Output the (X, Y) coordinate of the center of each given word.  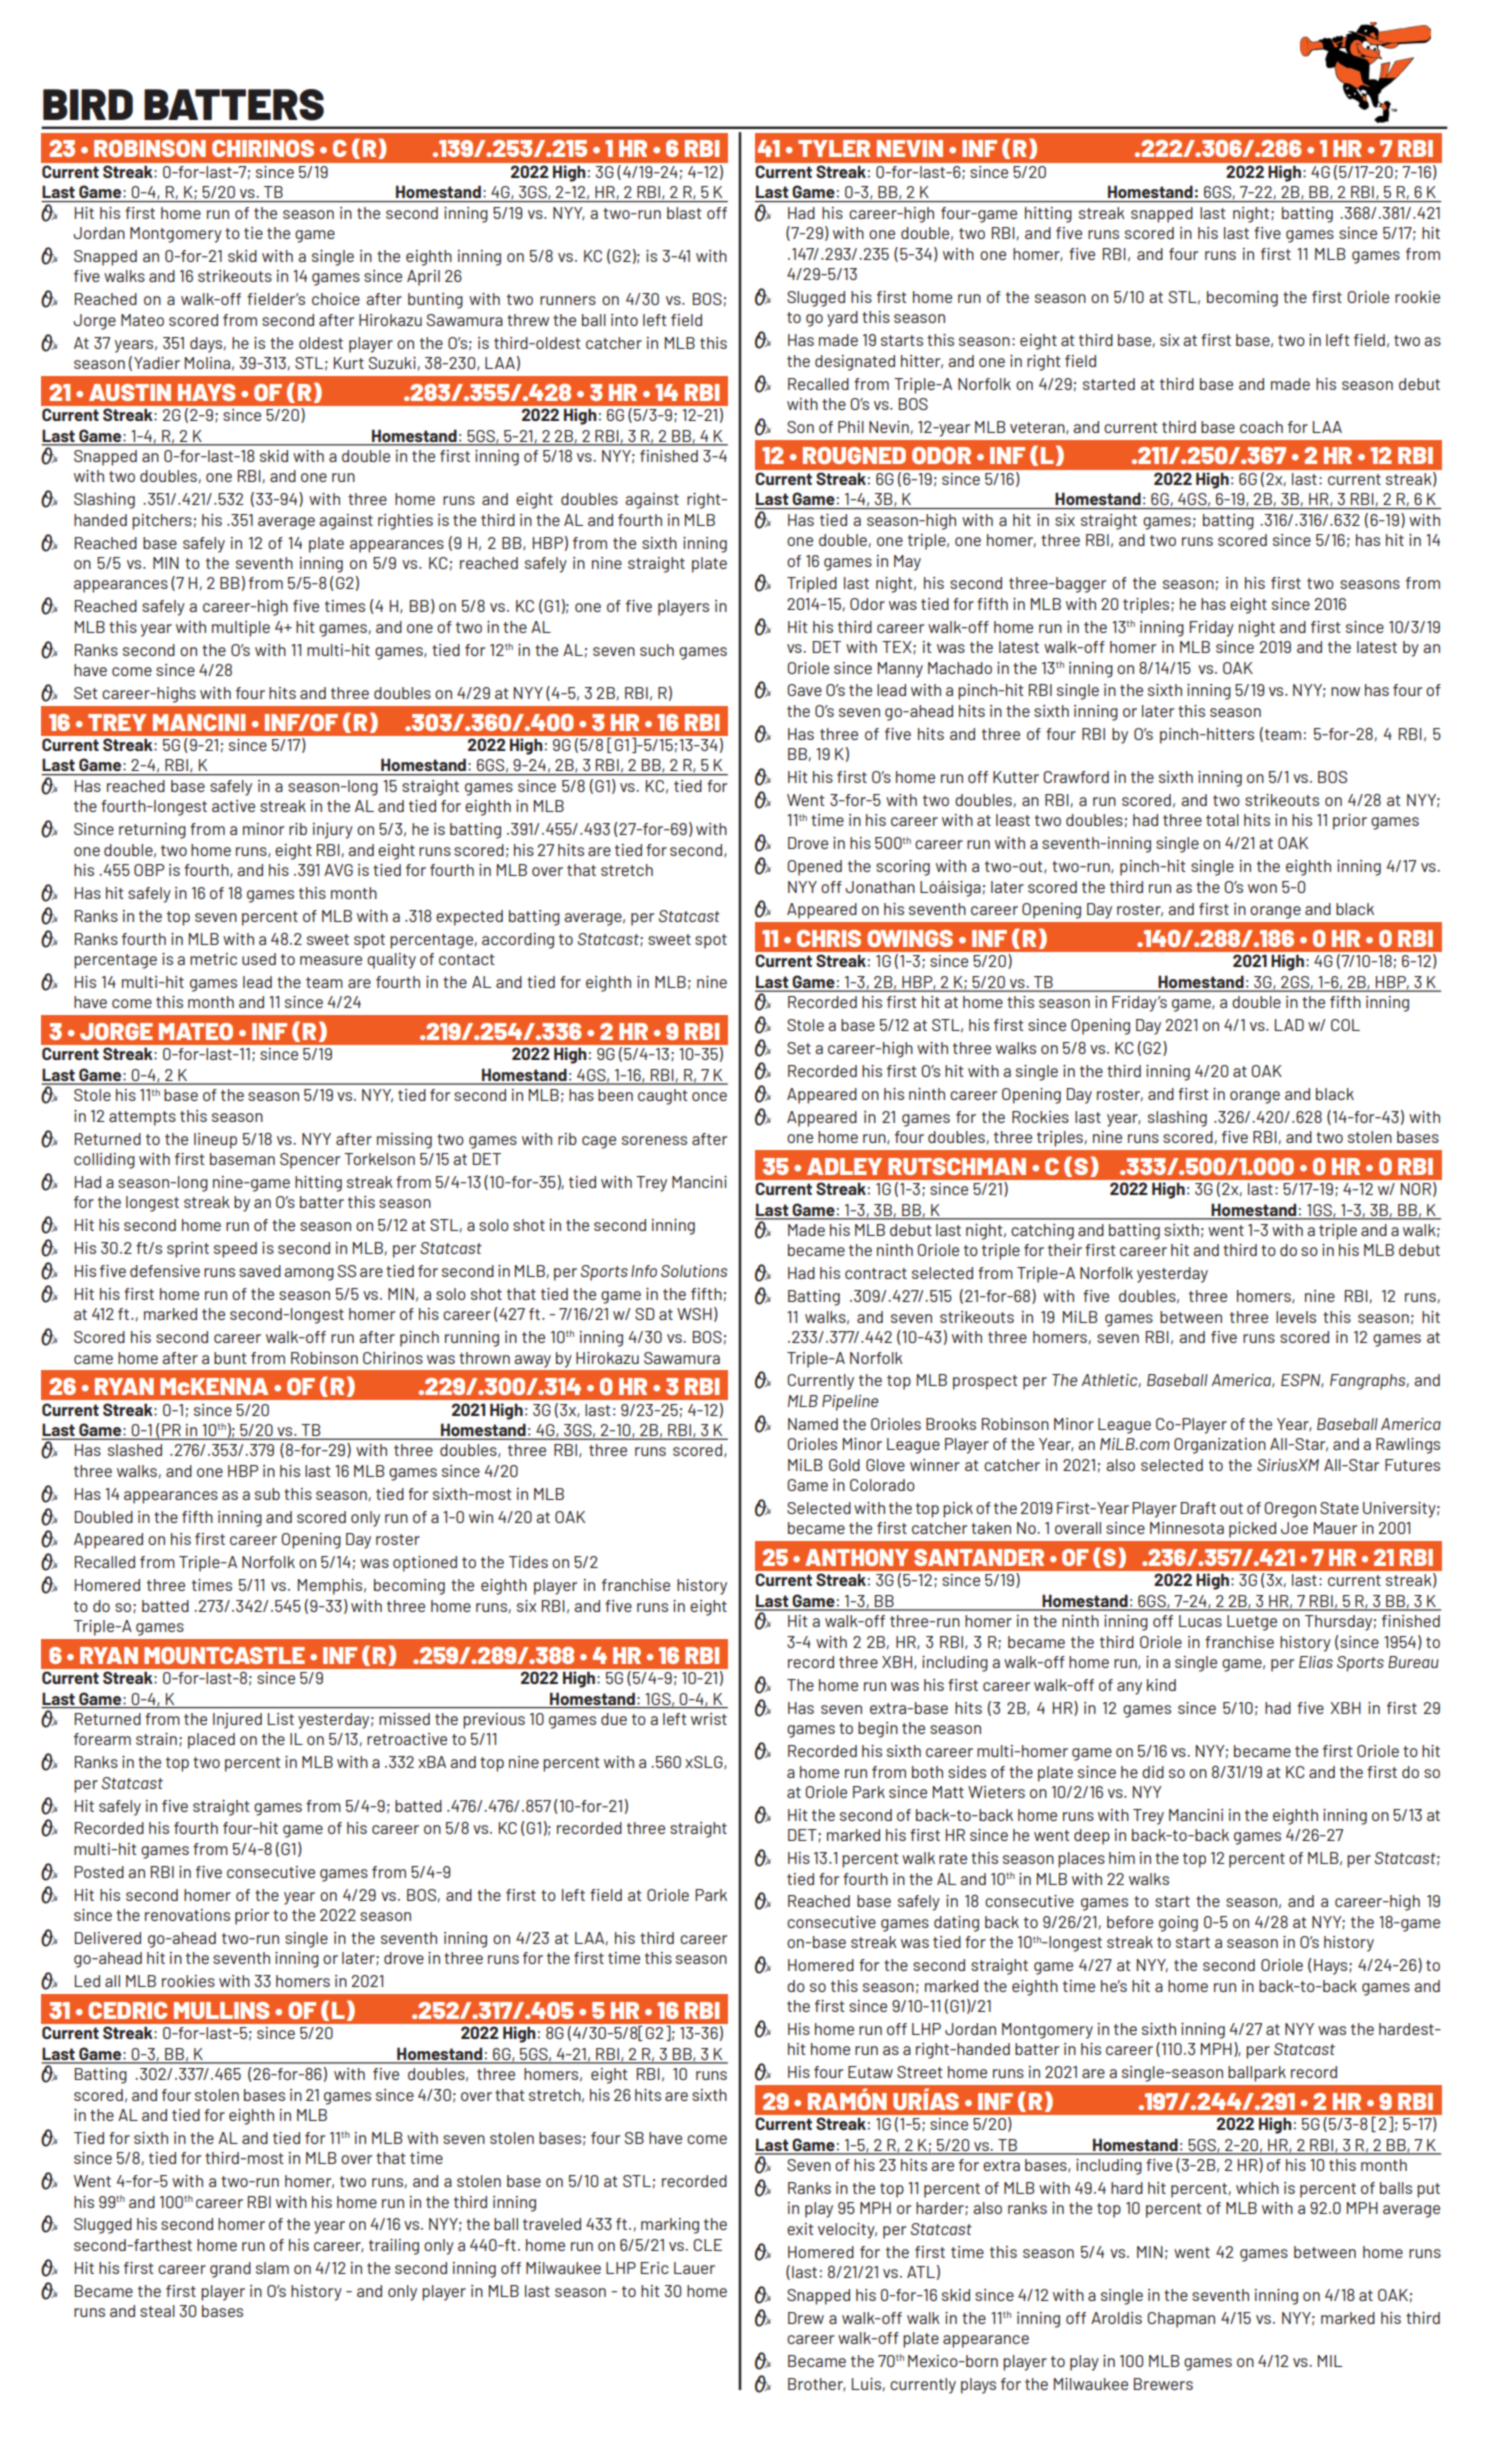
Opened (814, 868)
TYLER (834, 148)
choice (336, 299)
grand (230, 2270)
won (1262, 888)
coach (1261, 427)
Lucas (1200, 1621)
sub (267, 1494)
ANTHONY (857, 1557)
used (259, 959)
